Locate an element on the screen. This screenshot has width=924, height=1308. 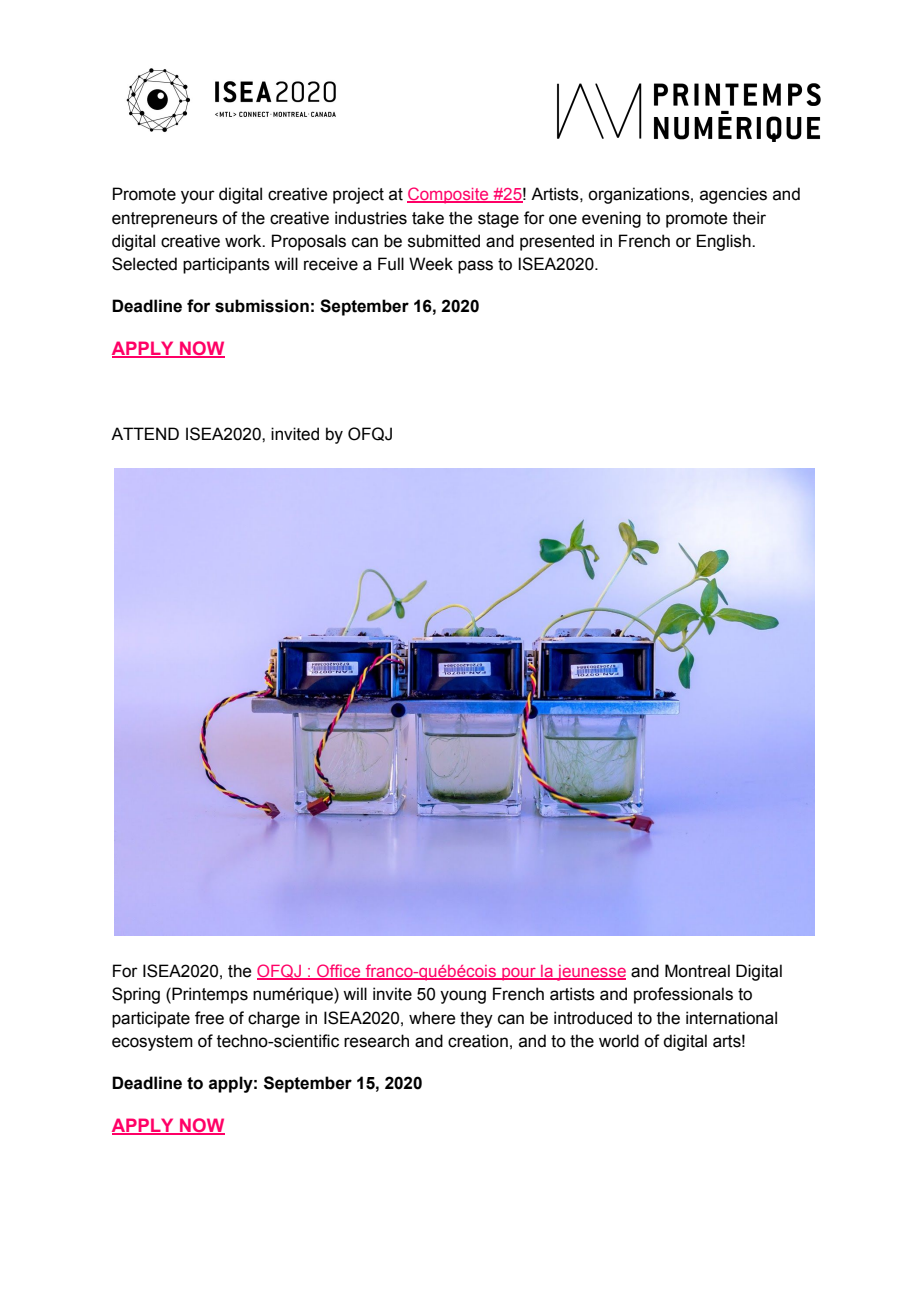
pass is located at coordinates (475, 267).
